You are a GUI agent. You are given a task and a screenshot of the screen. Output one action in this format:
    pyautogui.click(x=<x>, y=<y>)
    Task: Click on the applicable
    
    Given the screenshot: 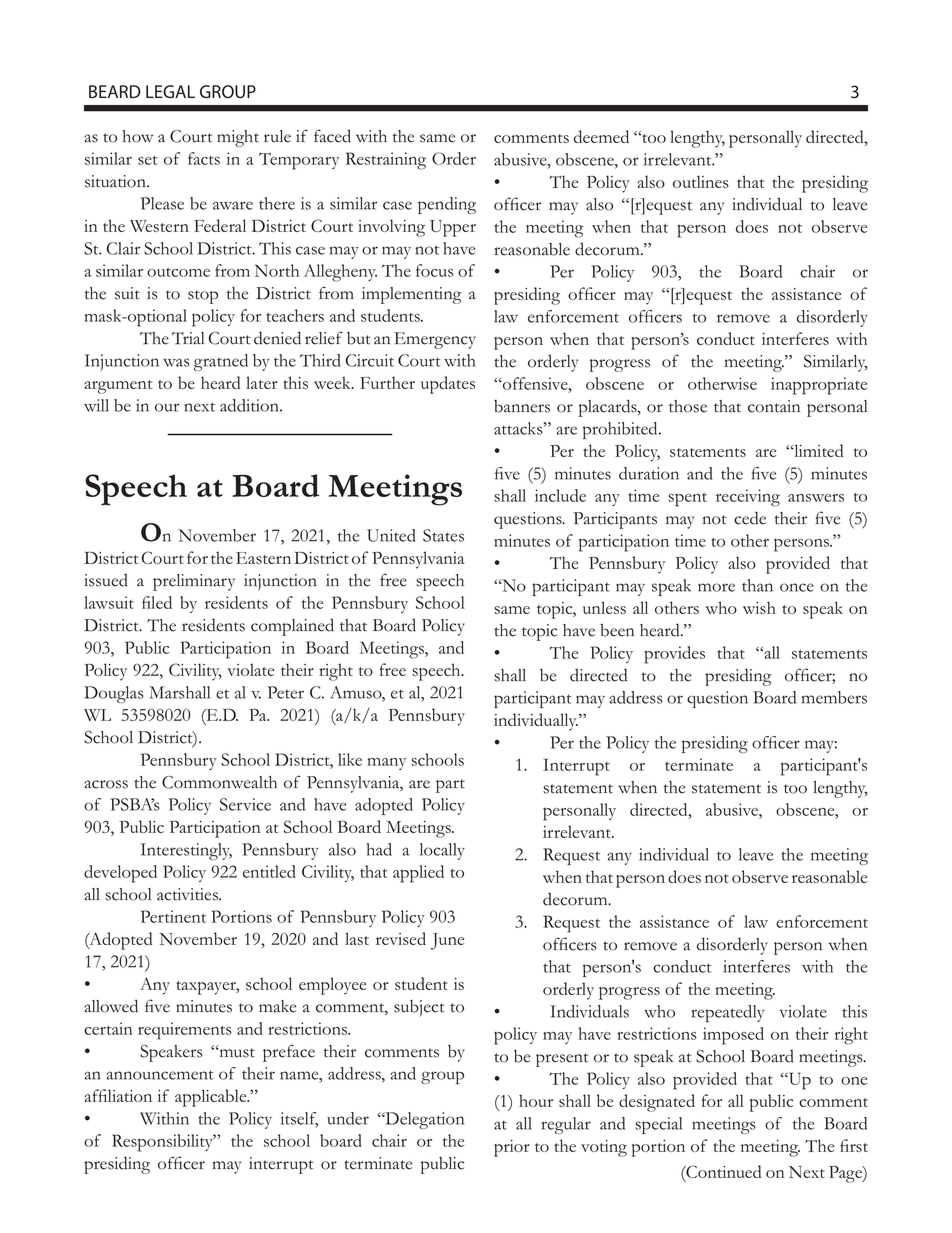 What is the action you would take?
    pyautogui.click(x=212, y=1098)
